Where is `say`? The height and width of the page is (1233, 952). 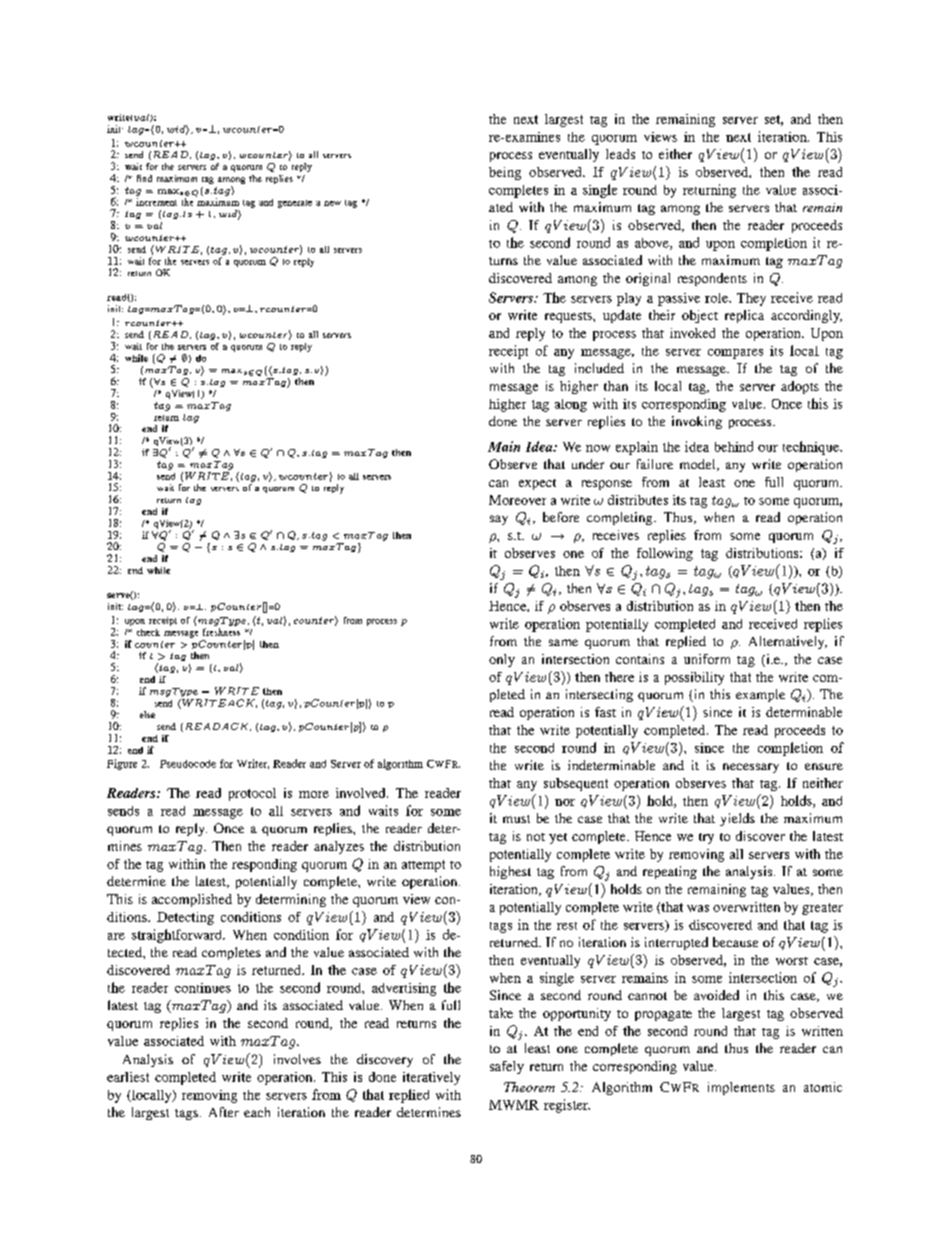
say is located at coordinates (499, 520).
